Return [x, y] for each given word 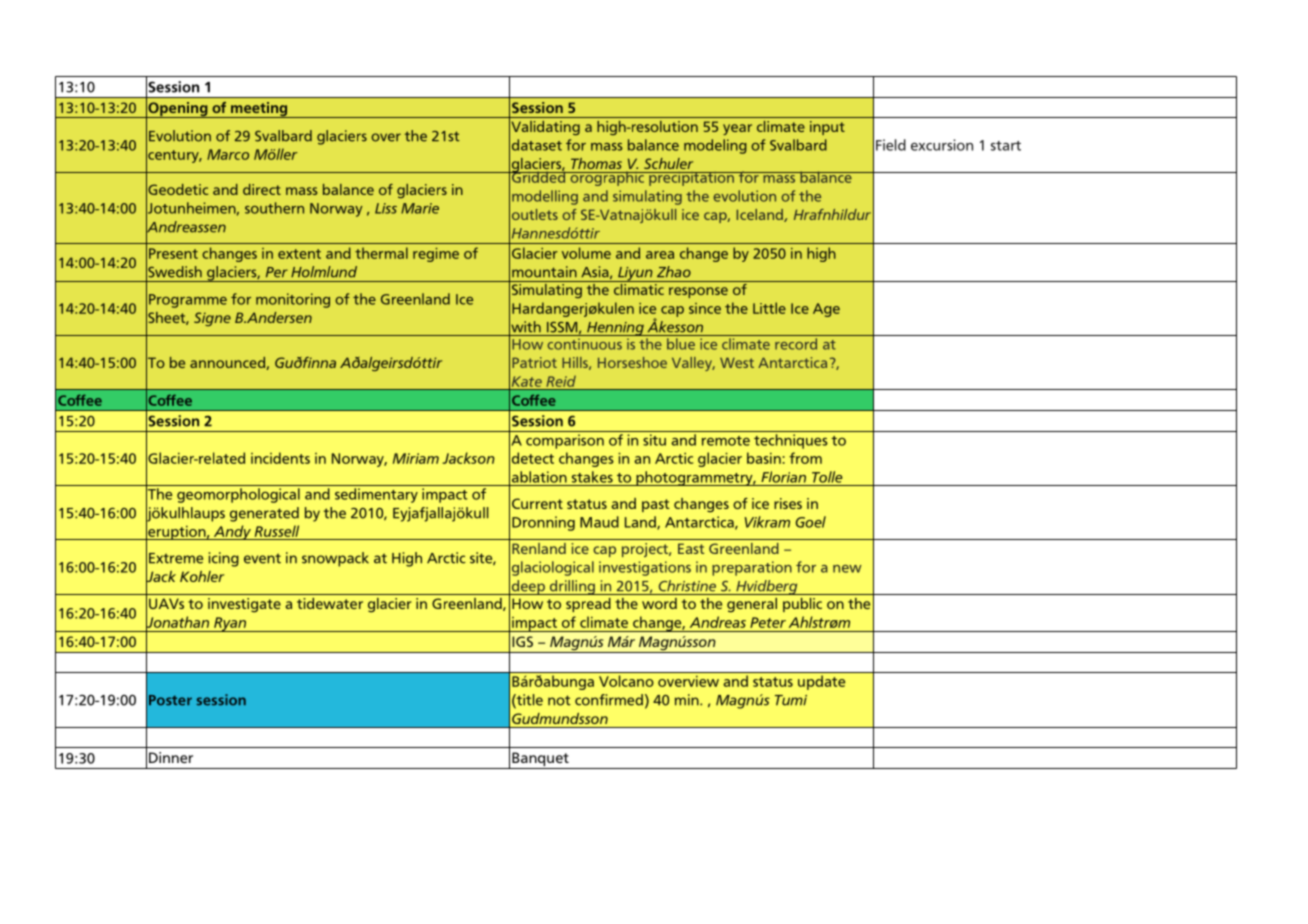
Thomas [596, 163]
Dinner [171, 757]
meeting [259, 110]
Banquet [540, 760]
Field [891, 145]
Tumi [791, 700]
